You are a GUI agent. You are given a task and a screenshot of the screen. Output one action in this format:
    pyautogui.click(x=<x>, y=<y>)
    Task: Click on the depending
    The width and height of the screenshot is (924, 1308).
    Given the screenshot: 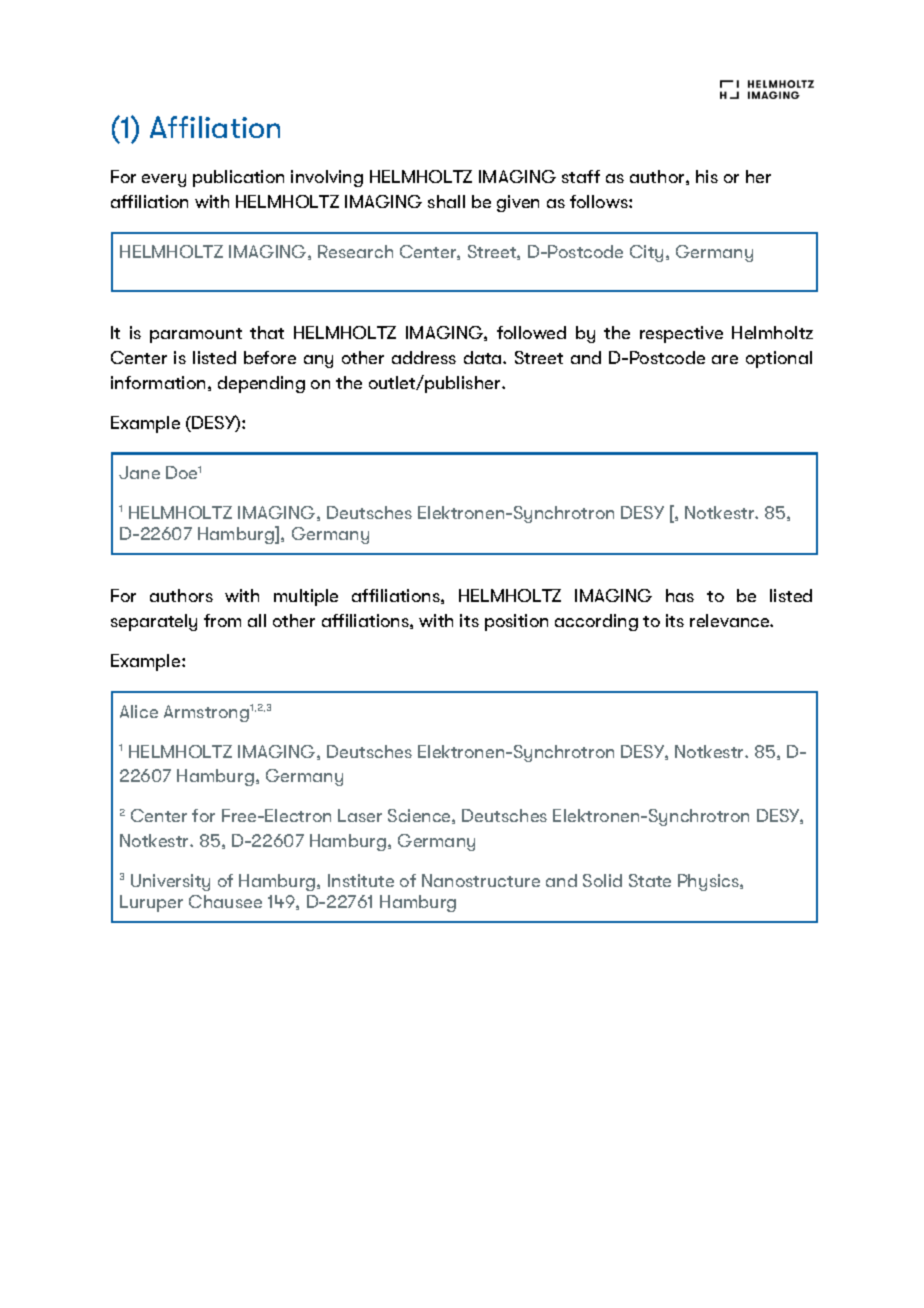 What is the action you would take?
    pyautogui.click(x=261, y=384)
